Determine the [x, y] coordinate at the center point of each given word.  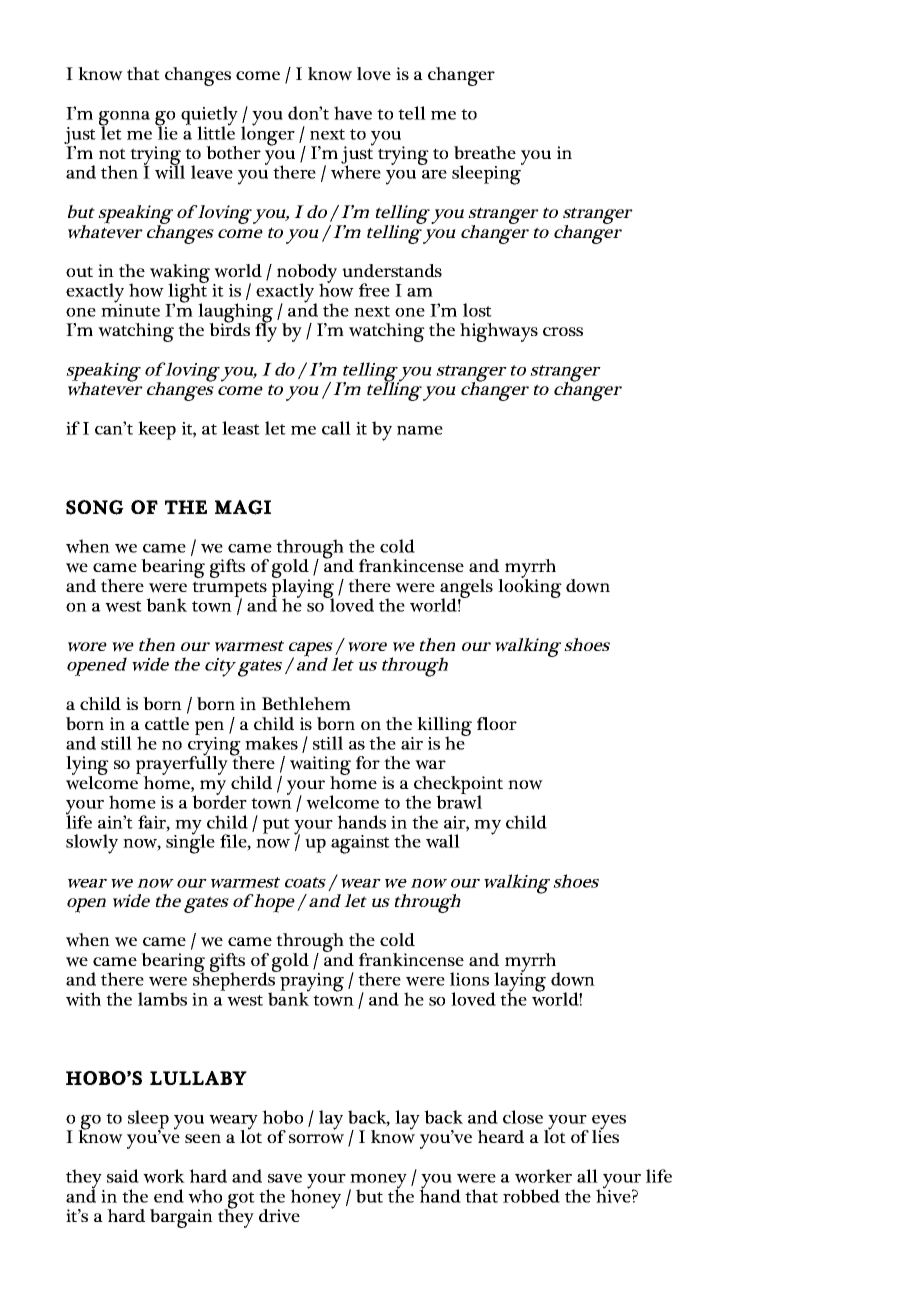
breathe [485, 152]
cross [563, 331]
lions [469, 979]
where [356, 171]
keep [157, 430]
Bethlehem [306, 703]
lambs [162, 999]
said [123, 1176]
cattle [167, 723]
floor [497, 723]
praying [311, 982]
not [112, 153]
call [336, 428]
